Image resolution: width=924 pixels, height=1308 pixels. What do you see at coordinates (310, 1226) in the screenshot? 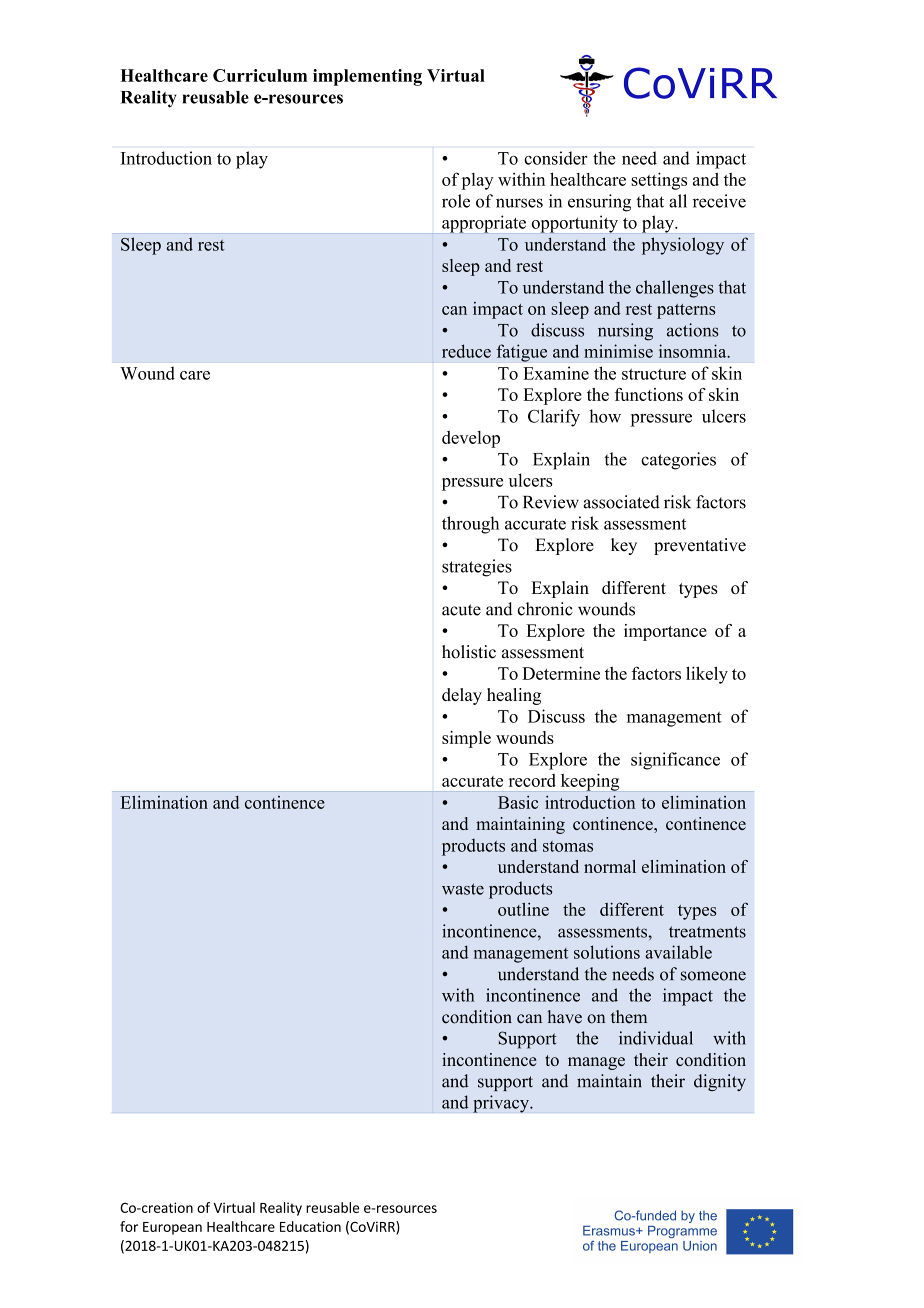
I see `Education` at bounding box center [310, 1226].
